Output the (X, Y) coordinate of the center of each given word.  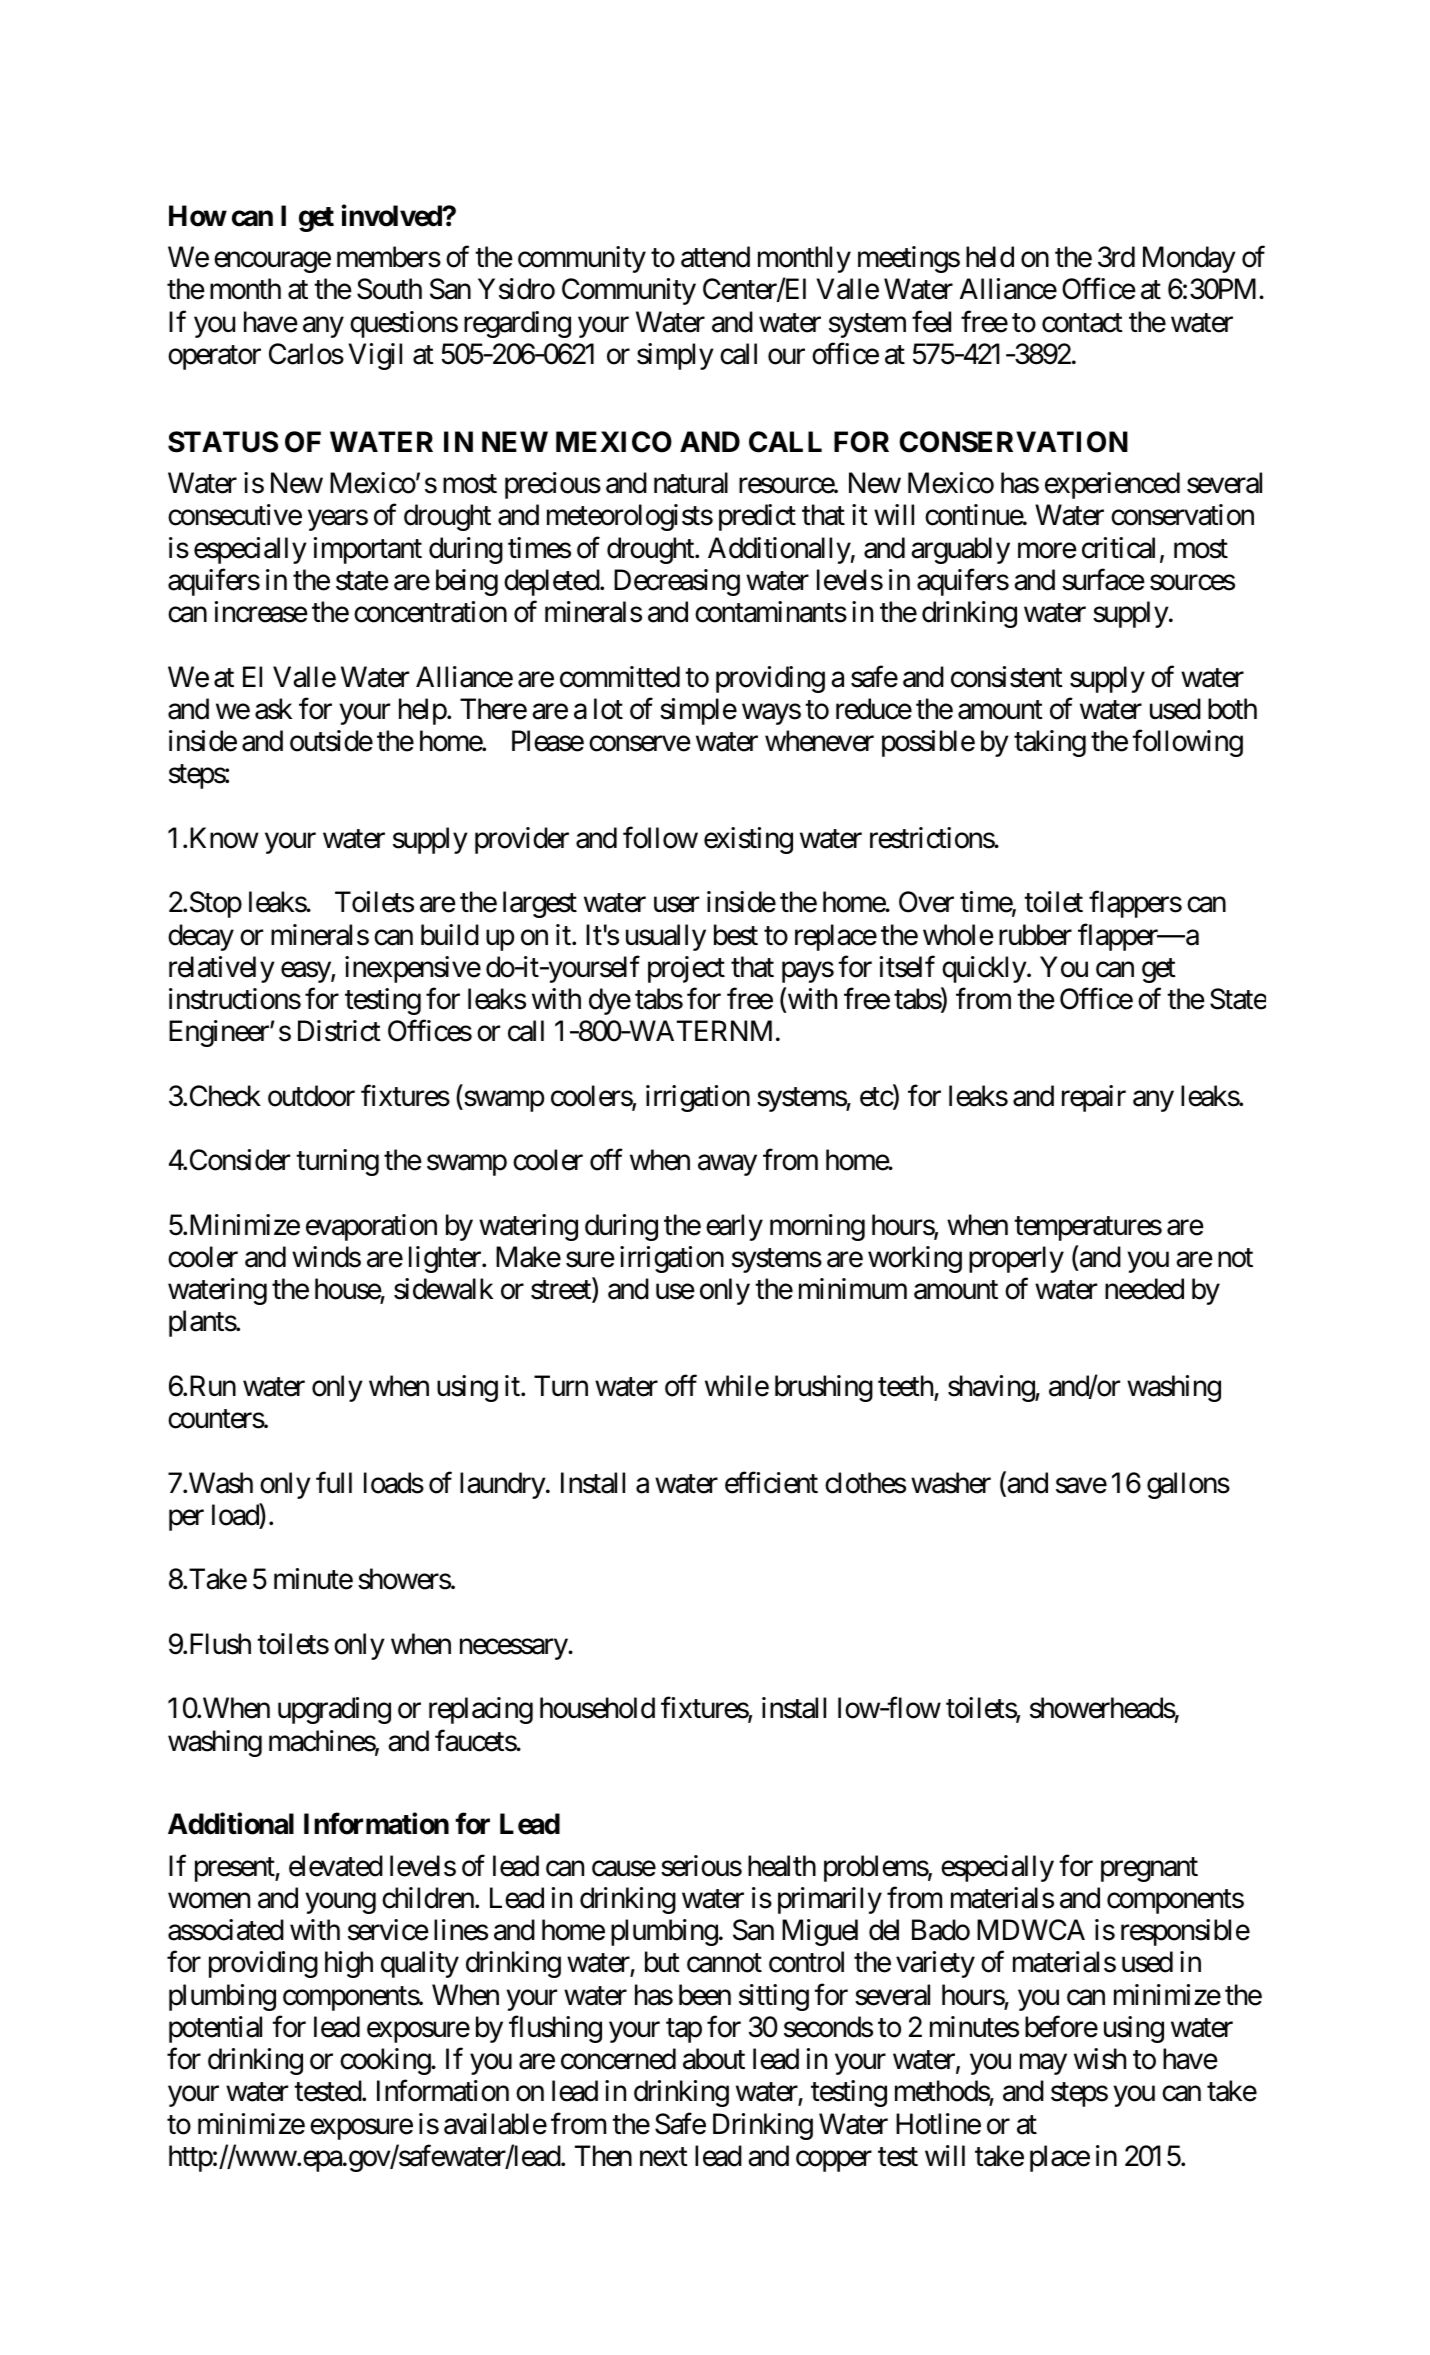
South (389, 289)
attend (715, 257)
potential (215, 2029)
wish (1100, 2059)
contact (1082, 323)
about (714, 2059)
